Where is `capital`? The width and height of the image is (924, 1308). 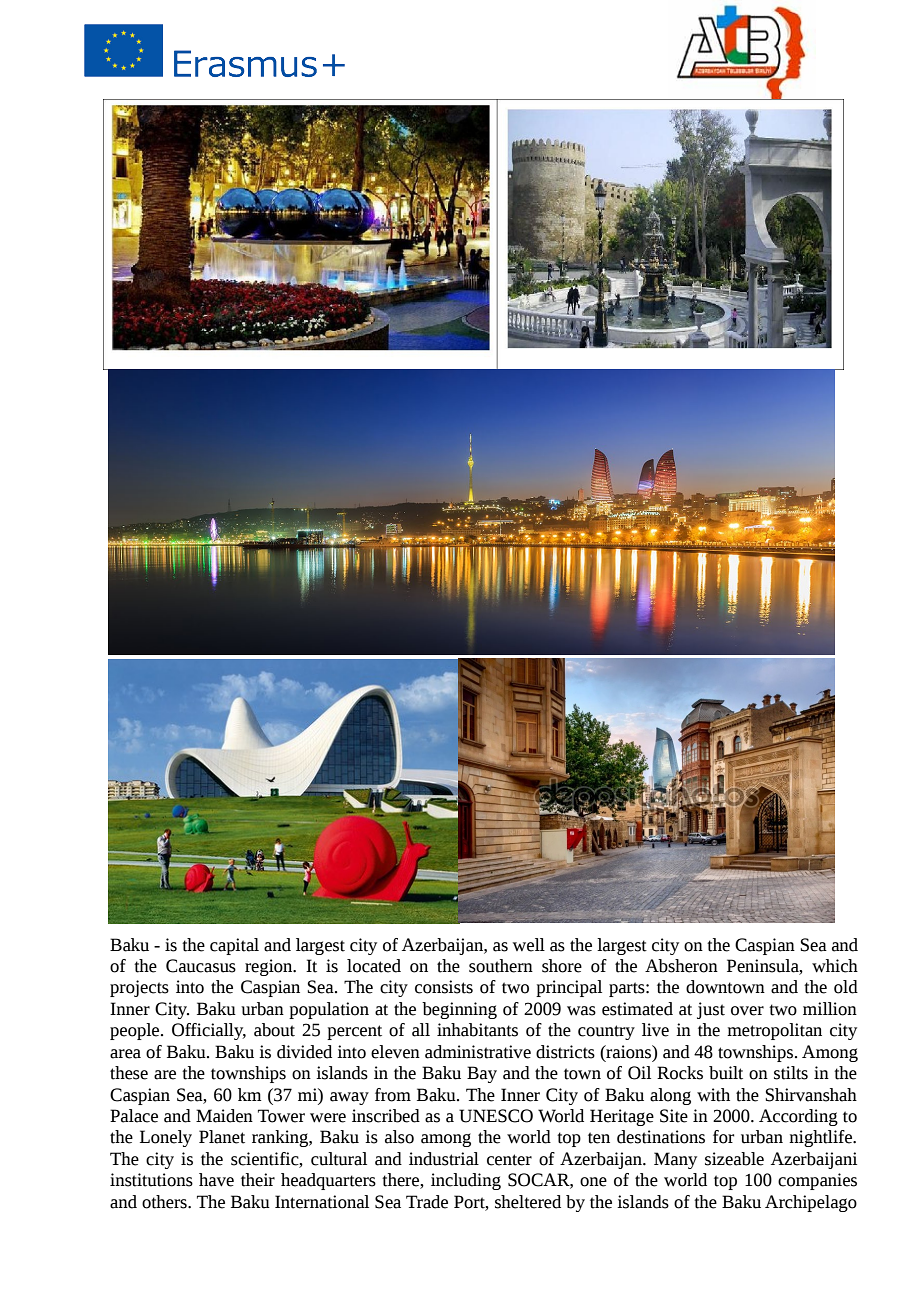 capital is located at coordinates (234, 946).
